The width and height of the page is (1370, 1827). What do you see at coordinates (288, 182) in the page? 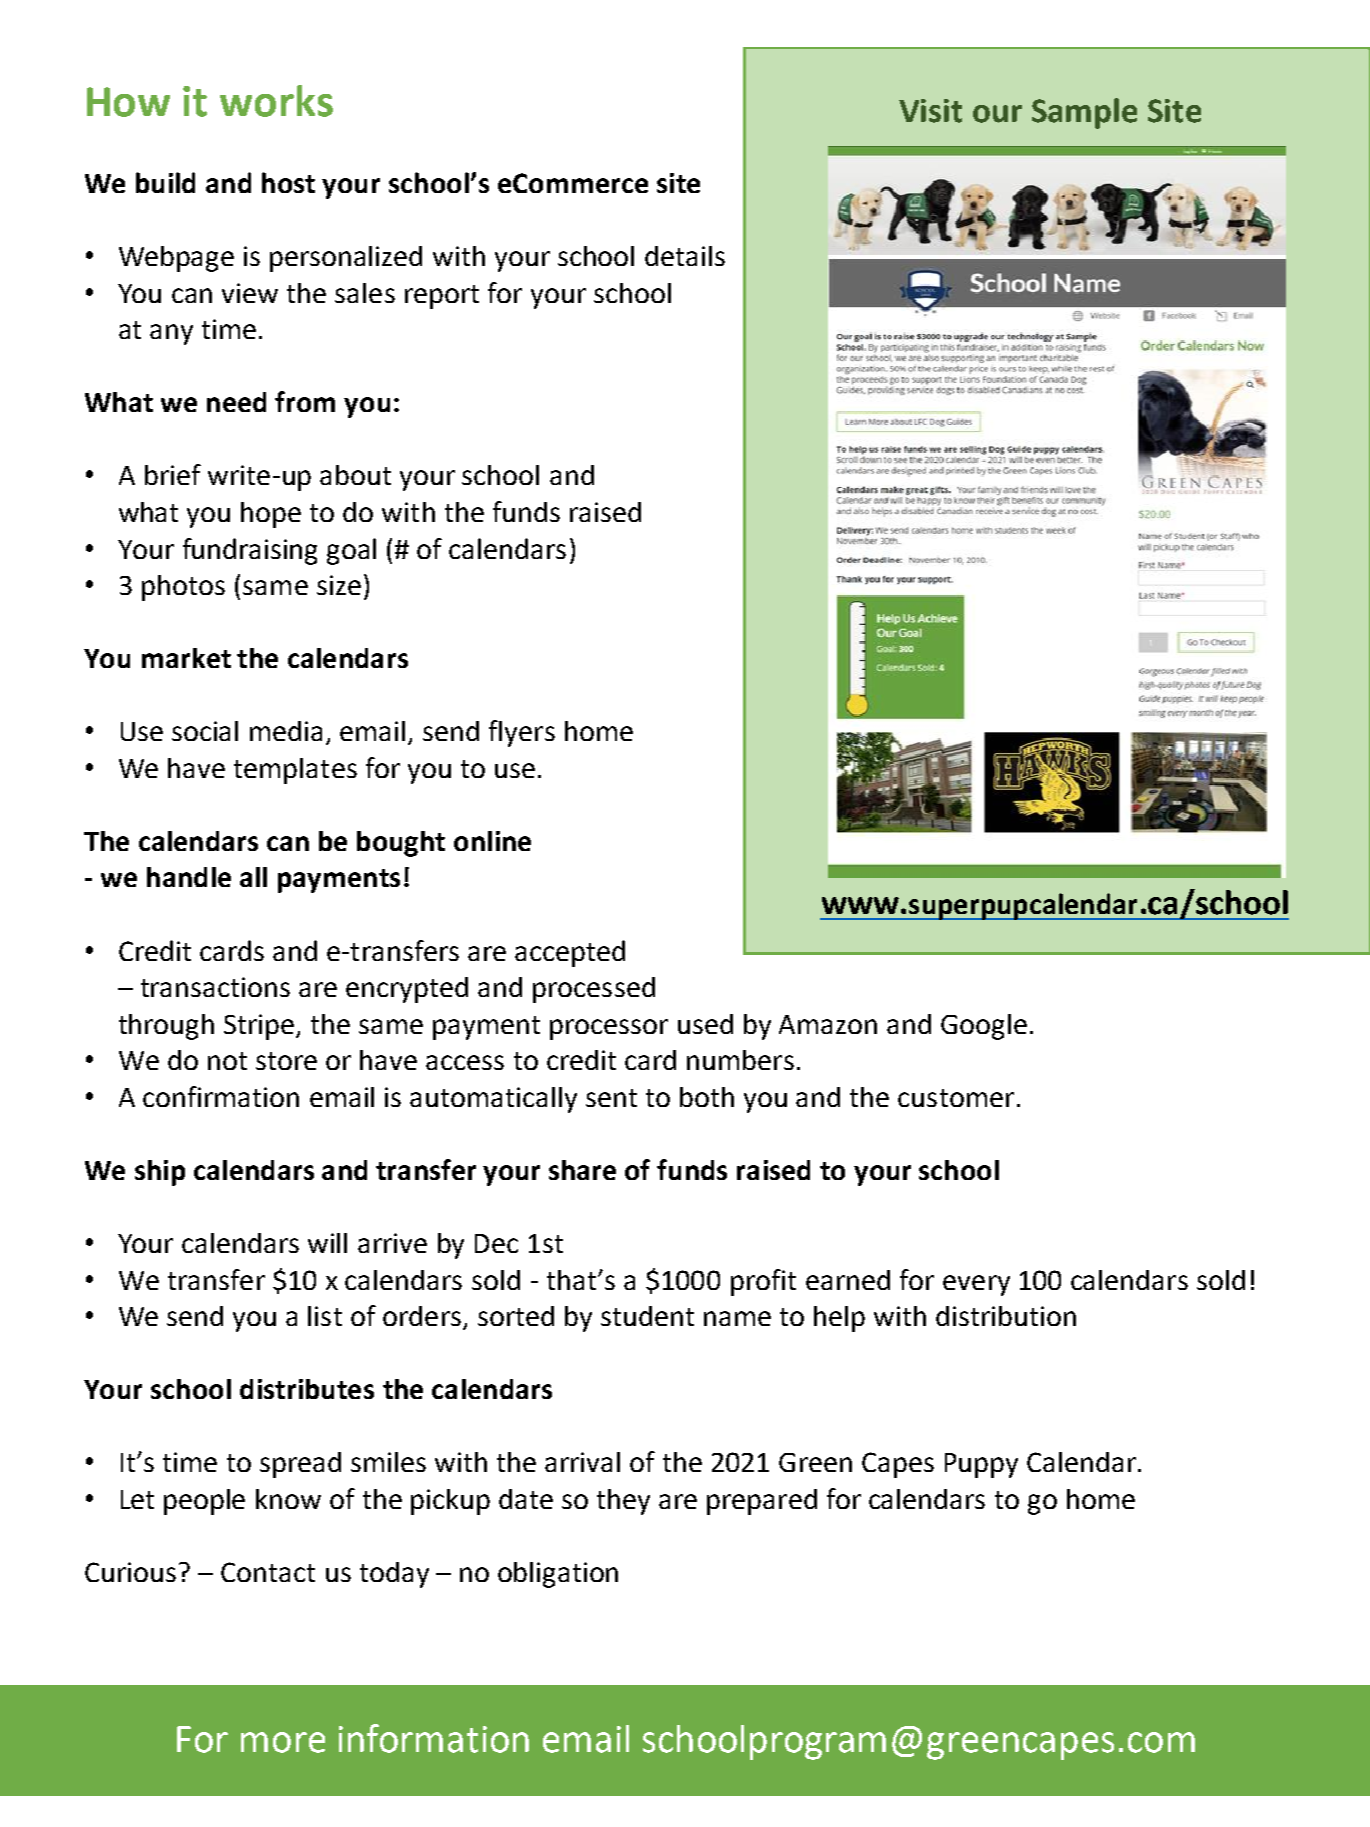
I see `host` at bounding box center [288, 182].
